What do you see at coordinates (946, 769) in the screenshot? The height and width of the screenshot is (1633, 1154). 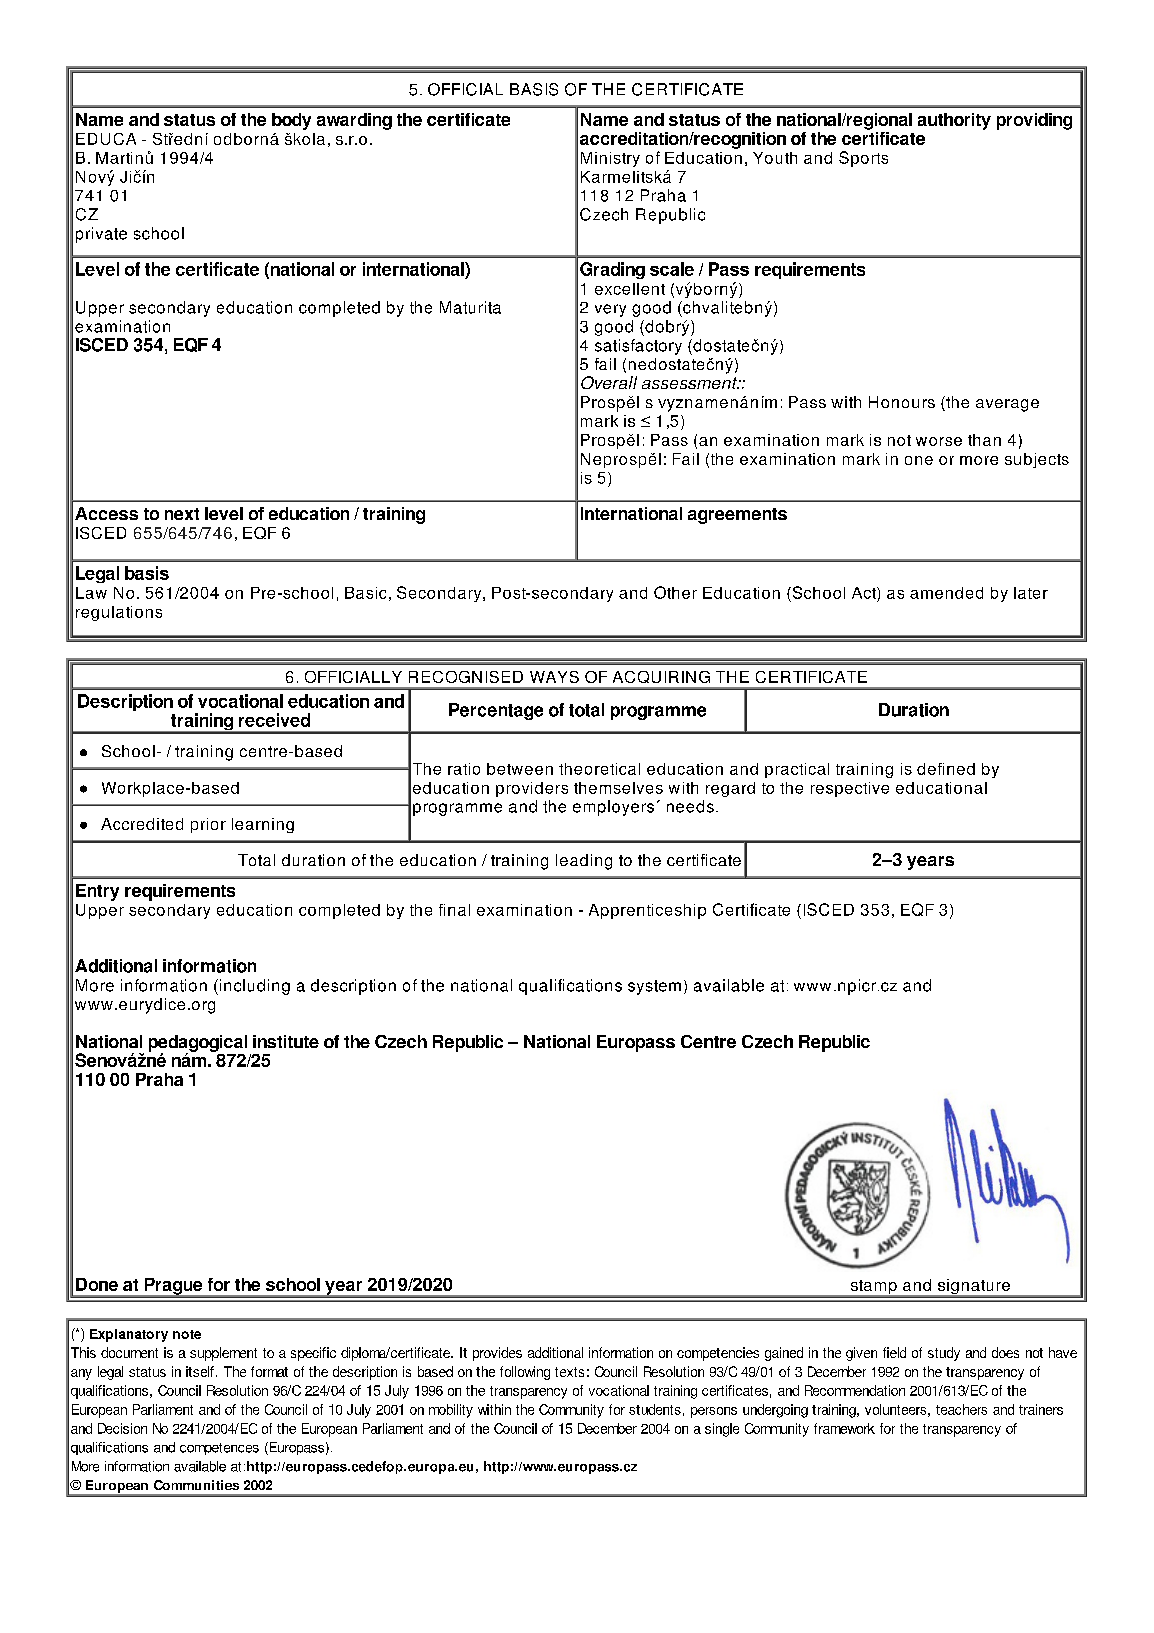 I see `defined` at bounding box center [946, 769].
